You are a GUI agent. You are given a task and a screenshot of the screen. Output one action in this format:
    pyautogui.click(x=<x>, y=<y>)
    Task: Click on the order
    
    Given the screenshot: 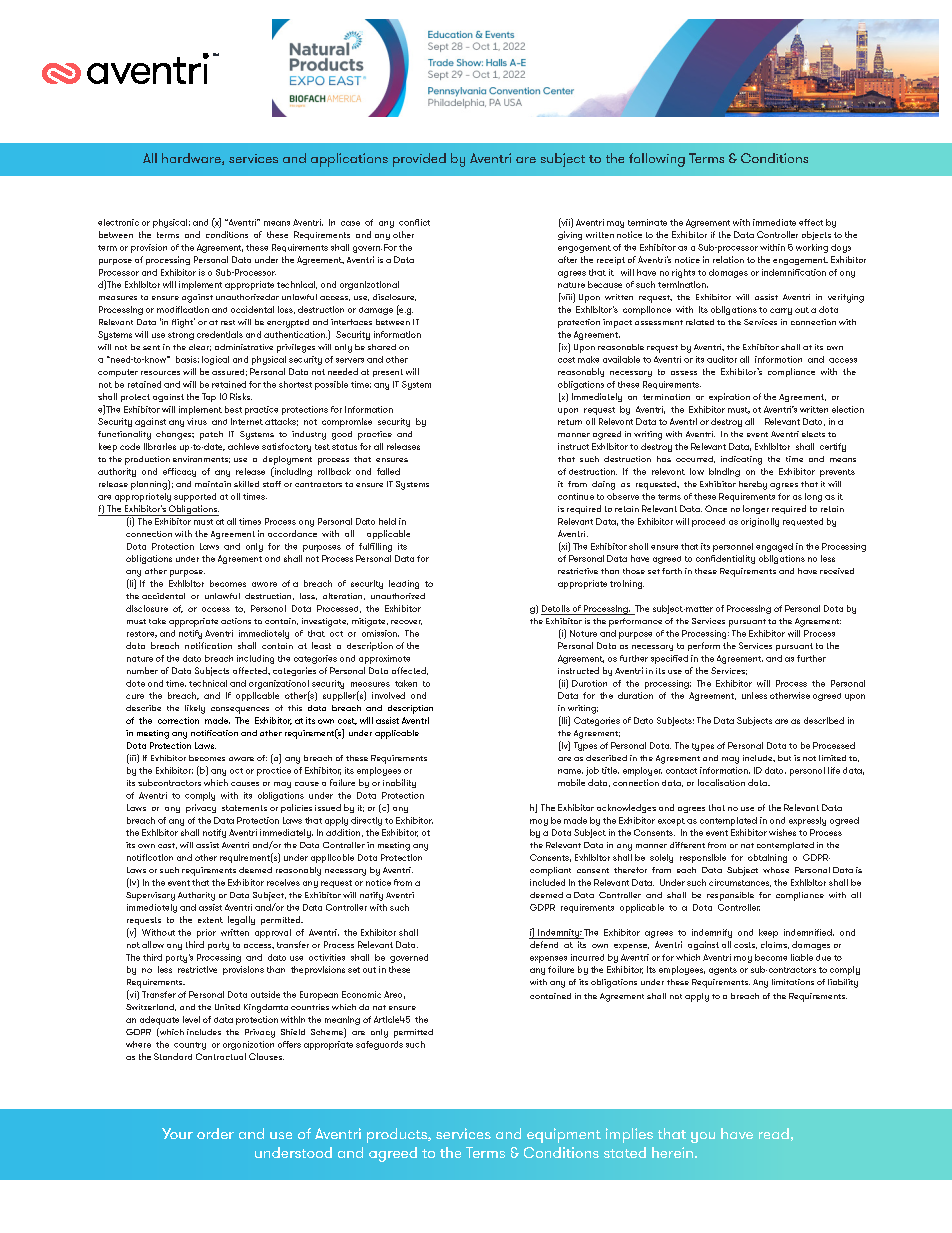 What is the action you would take?
    pyautogui.click(x=215, y=1133)
